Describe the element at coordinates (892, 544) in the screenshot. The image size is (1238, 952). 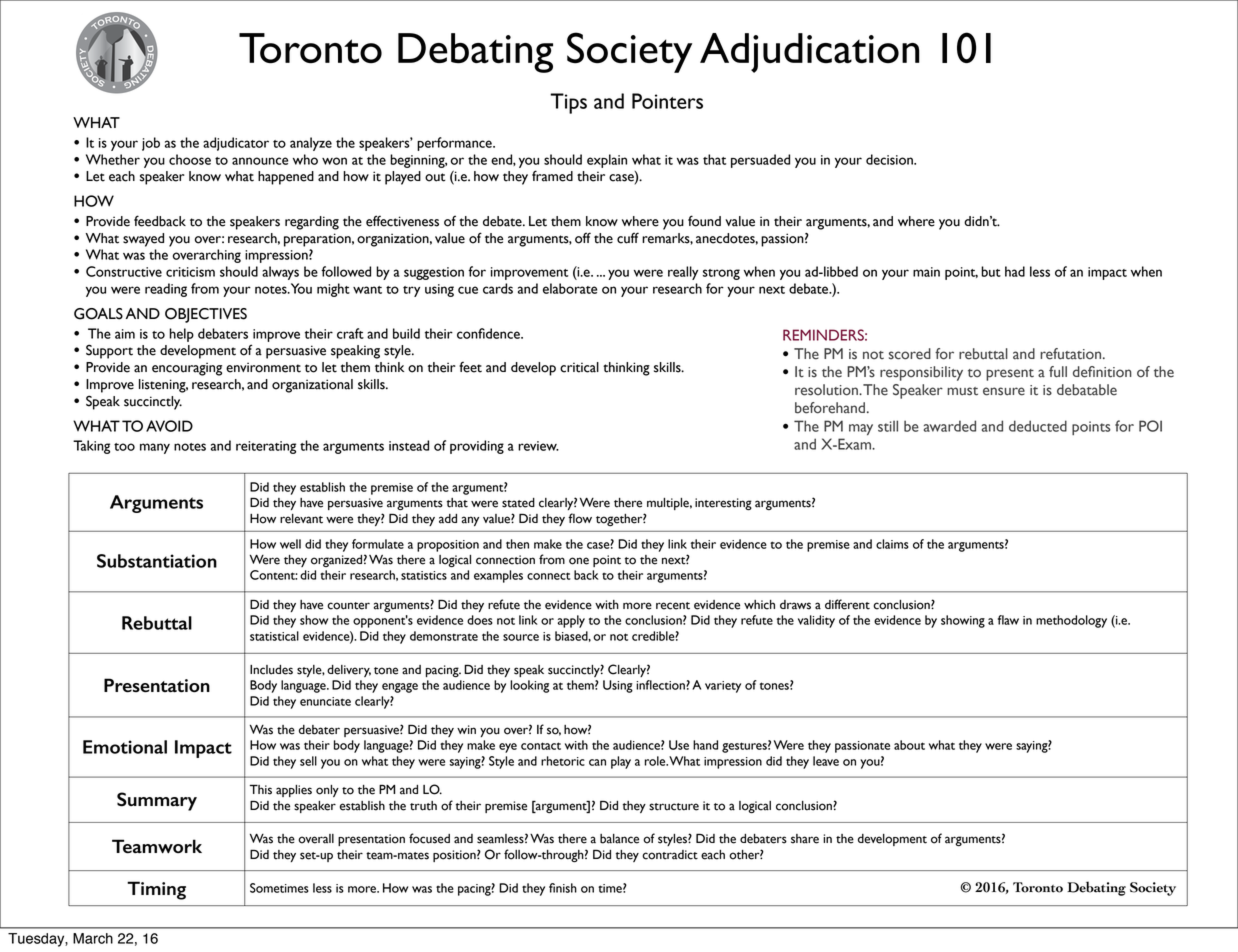
I see `claims` at that location.
